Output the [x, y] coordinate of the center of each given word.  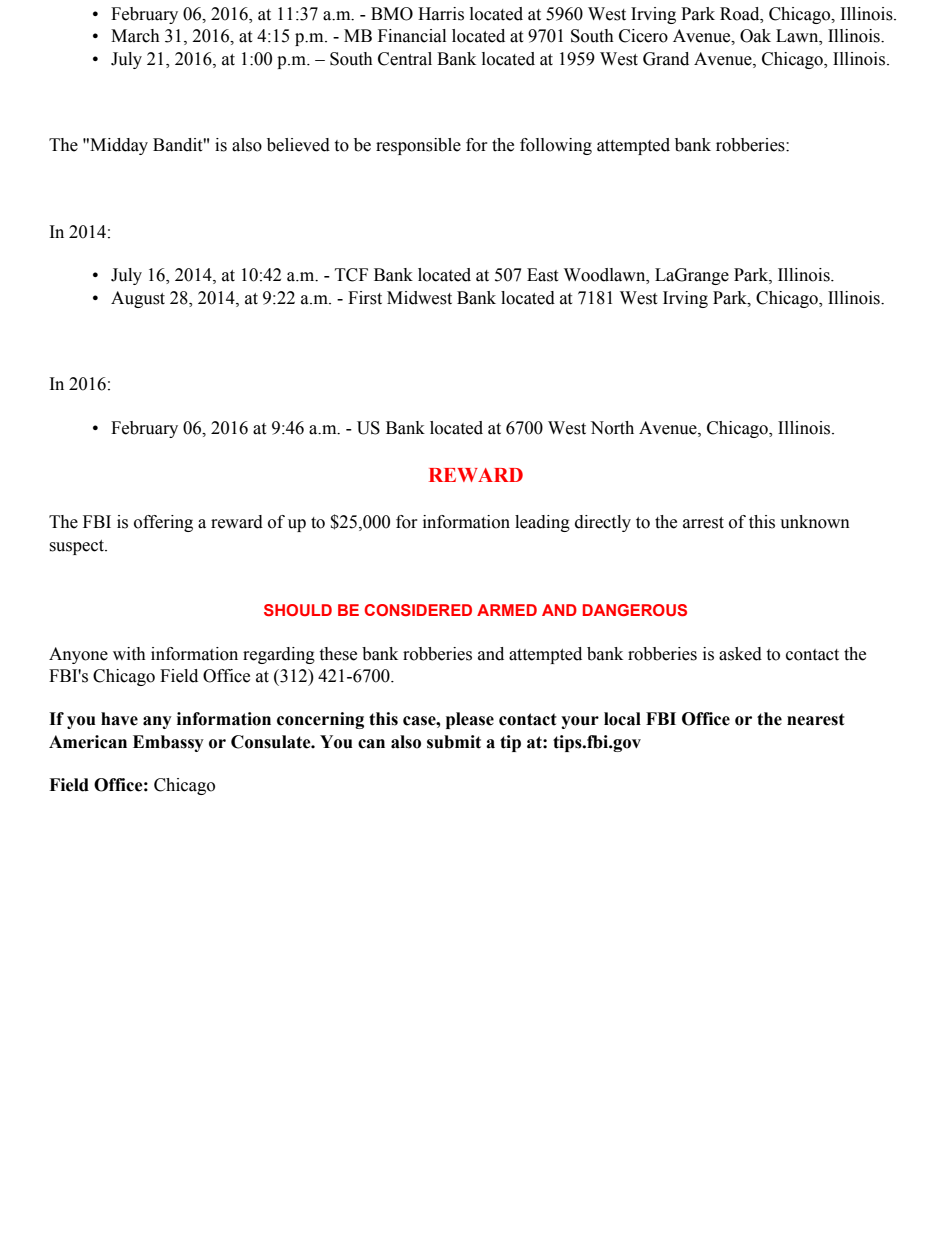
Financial [412, 36]
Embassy [168, 743]
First [365, 298]
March [135, 36]
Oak [755, 36]
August [138, 299]
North [612, 428]
